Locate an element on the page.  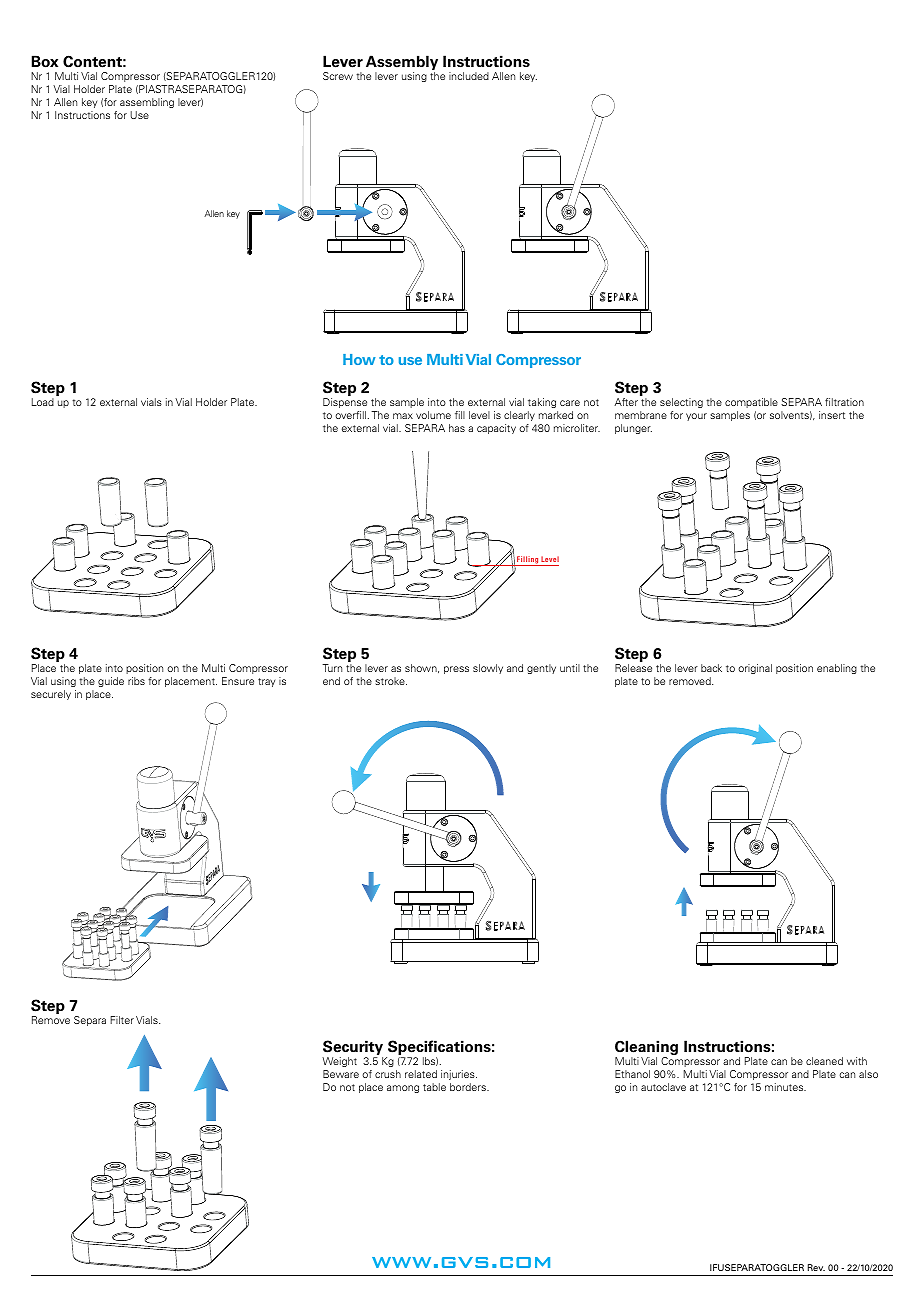
Assembly is located at coordinates (402, 64).
